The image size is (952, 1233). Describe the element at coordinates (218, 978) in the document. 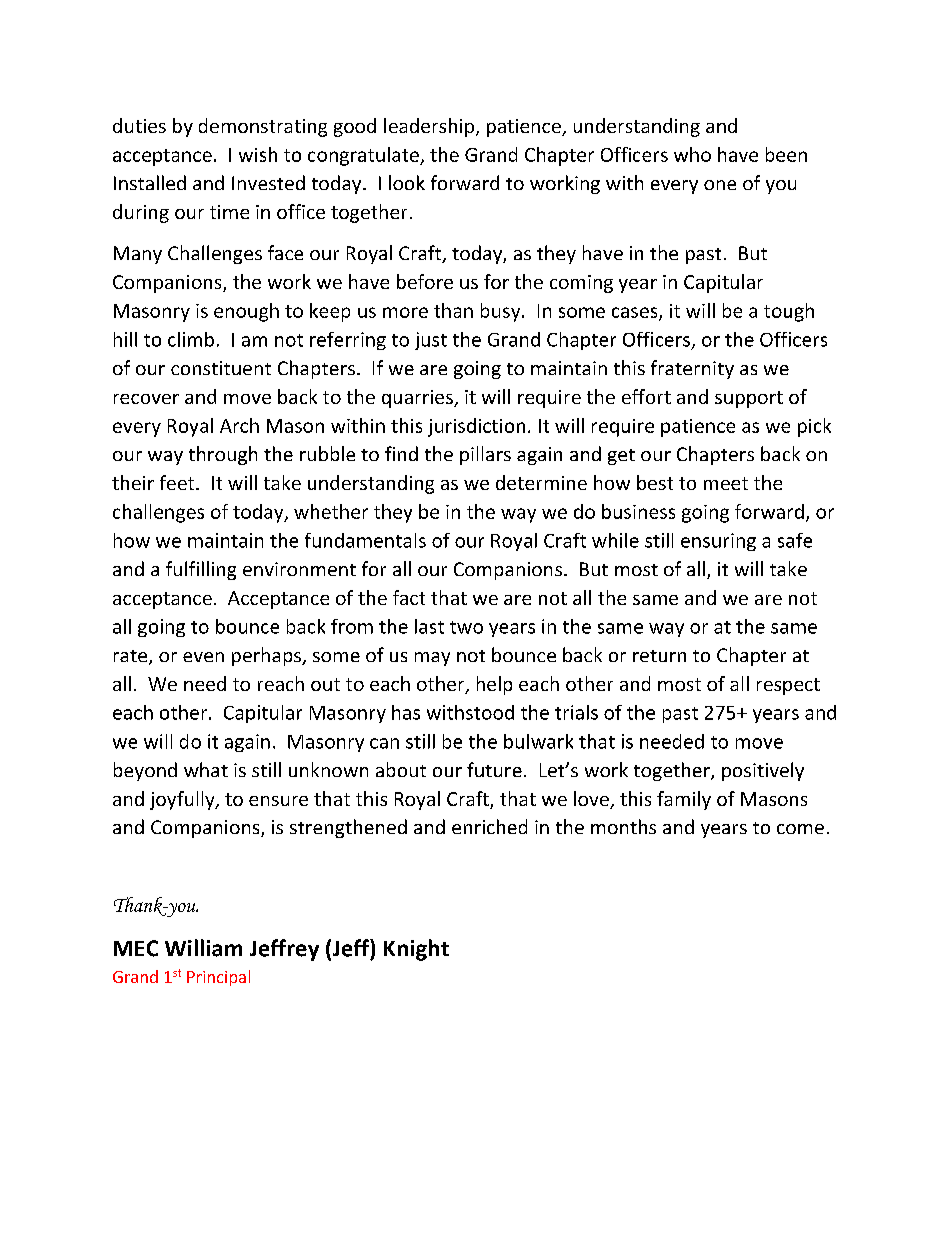

I see `Principal` at that location.
